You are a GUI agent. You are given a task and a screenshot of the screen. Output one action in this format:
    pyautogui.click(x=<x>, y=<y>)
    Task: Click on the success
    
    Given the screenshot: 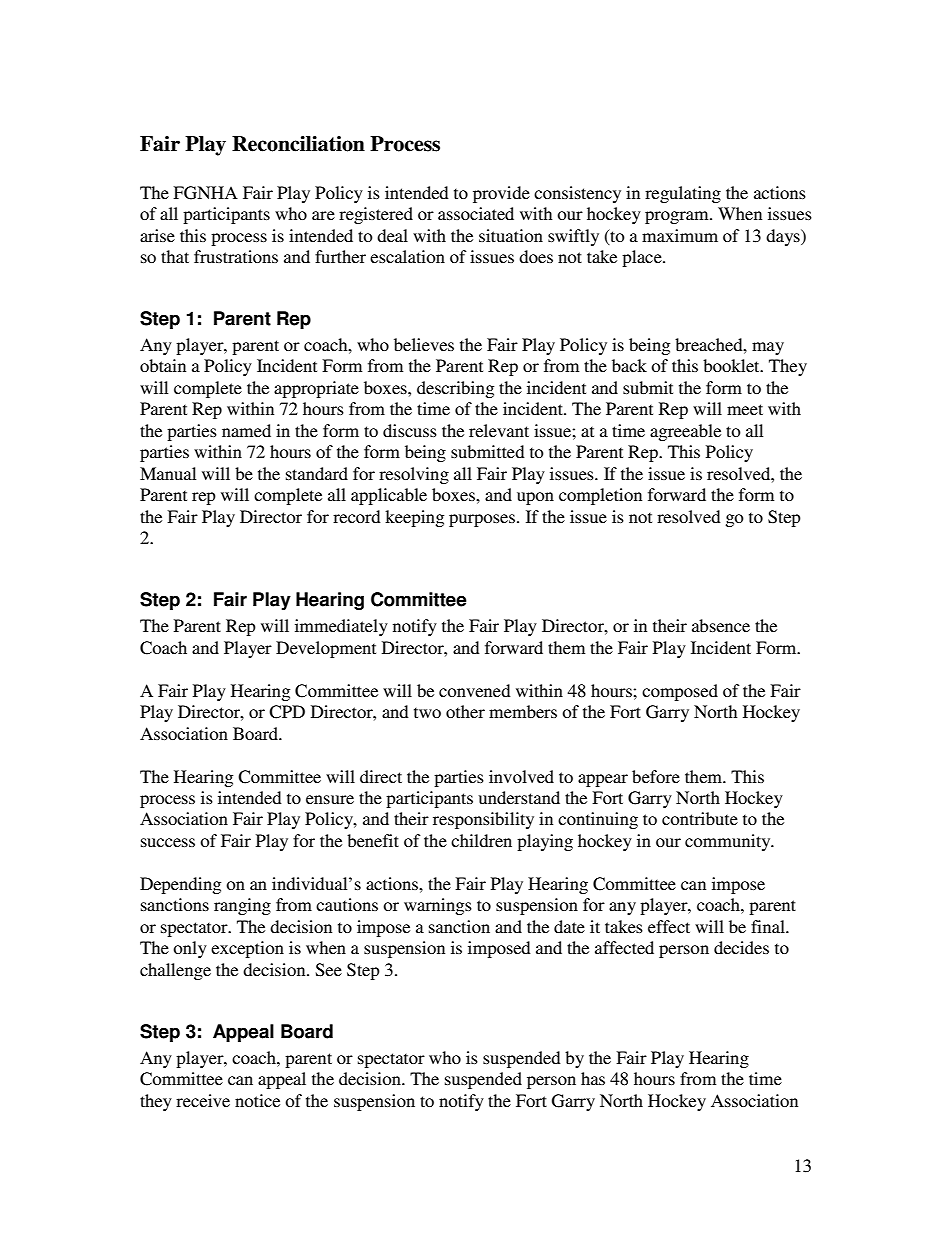 What is the action you would take?
    pyautogui.click(x=168, y=842)
